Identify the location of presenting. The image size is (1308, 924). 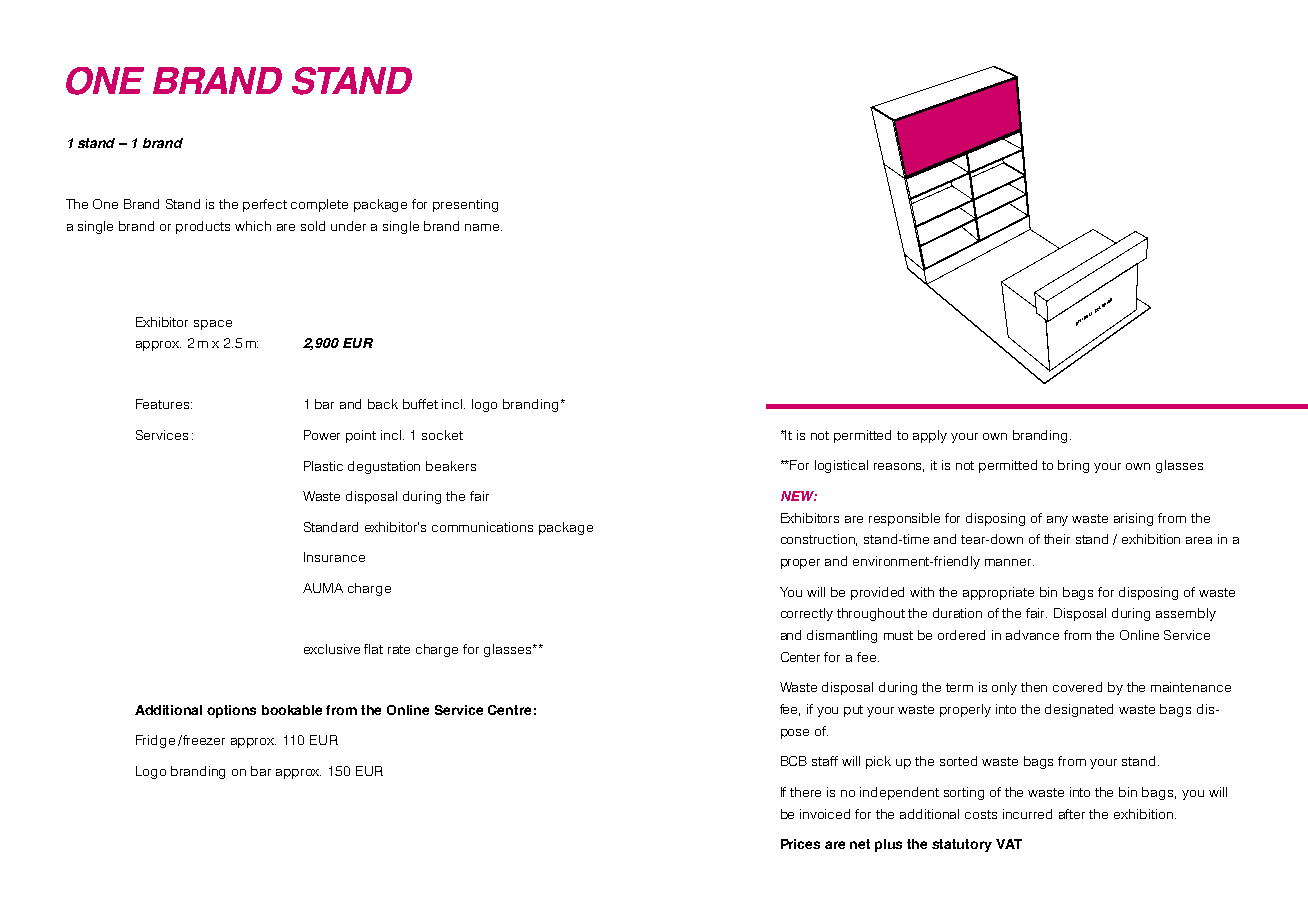
(465, 205).
